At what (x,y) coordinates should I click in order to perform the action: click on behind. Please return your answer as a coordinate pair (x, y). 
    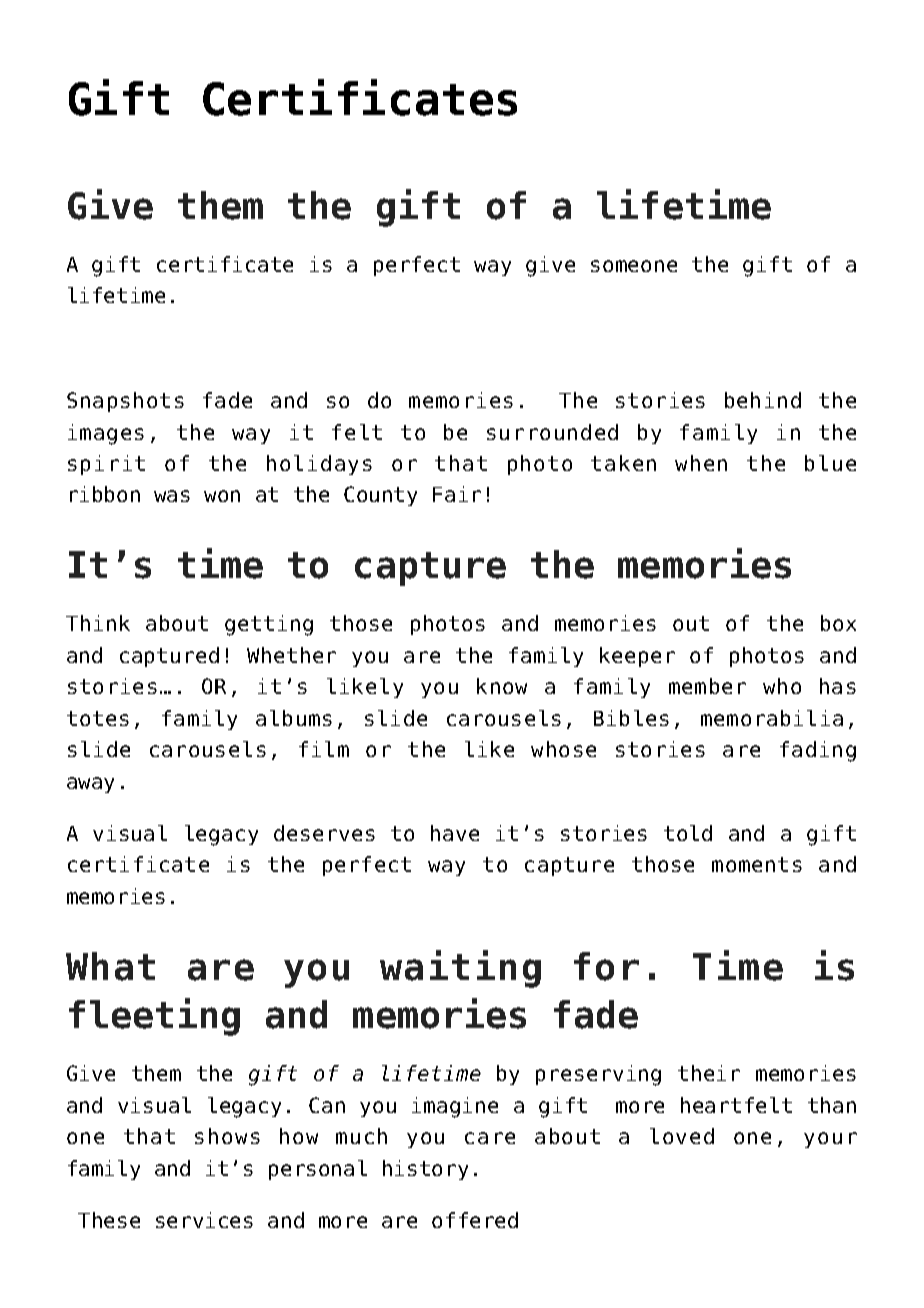
    Looking at the image, I should click on (763, 400).
